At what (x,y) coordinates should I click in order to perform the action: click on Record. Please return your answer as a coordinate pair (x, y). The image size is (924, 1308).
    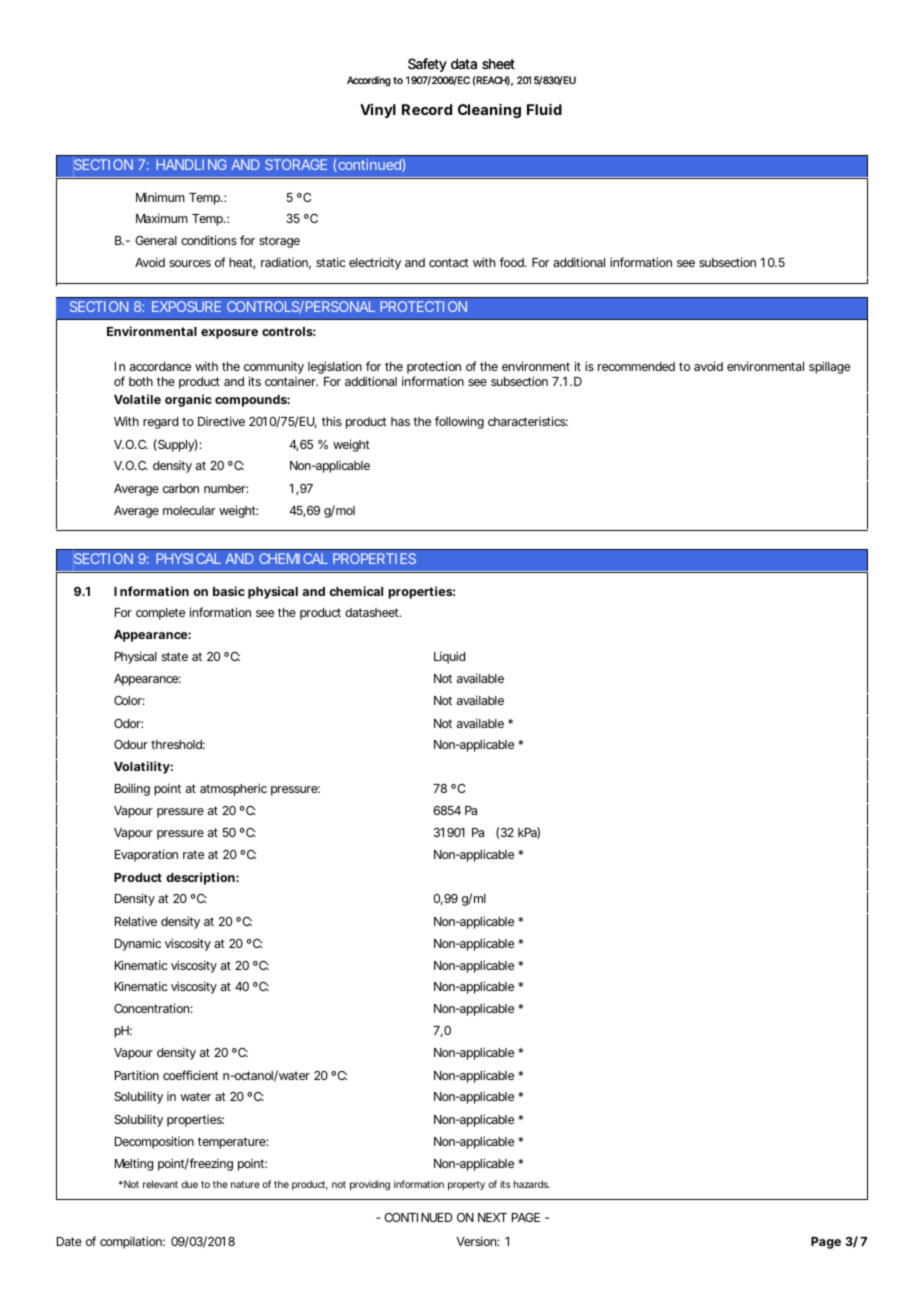
    Looking at the image, I should click on (427, 109).
